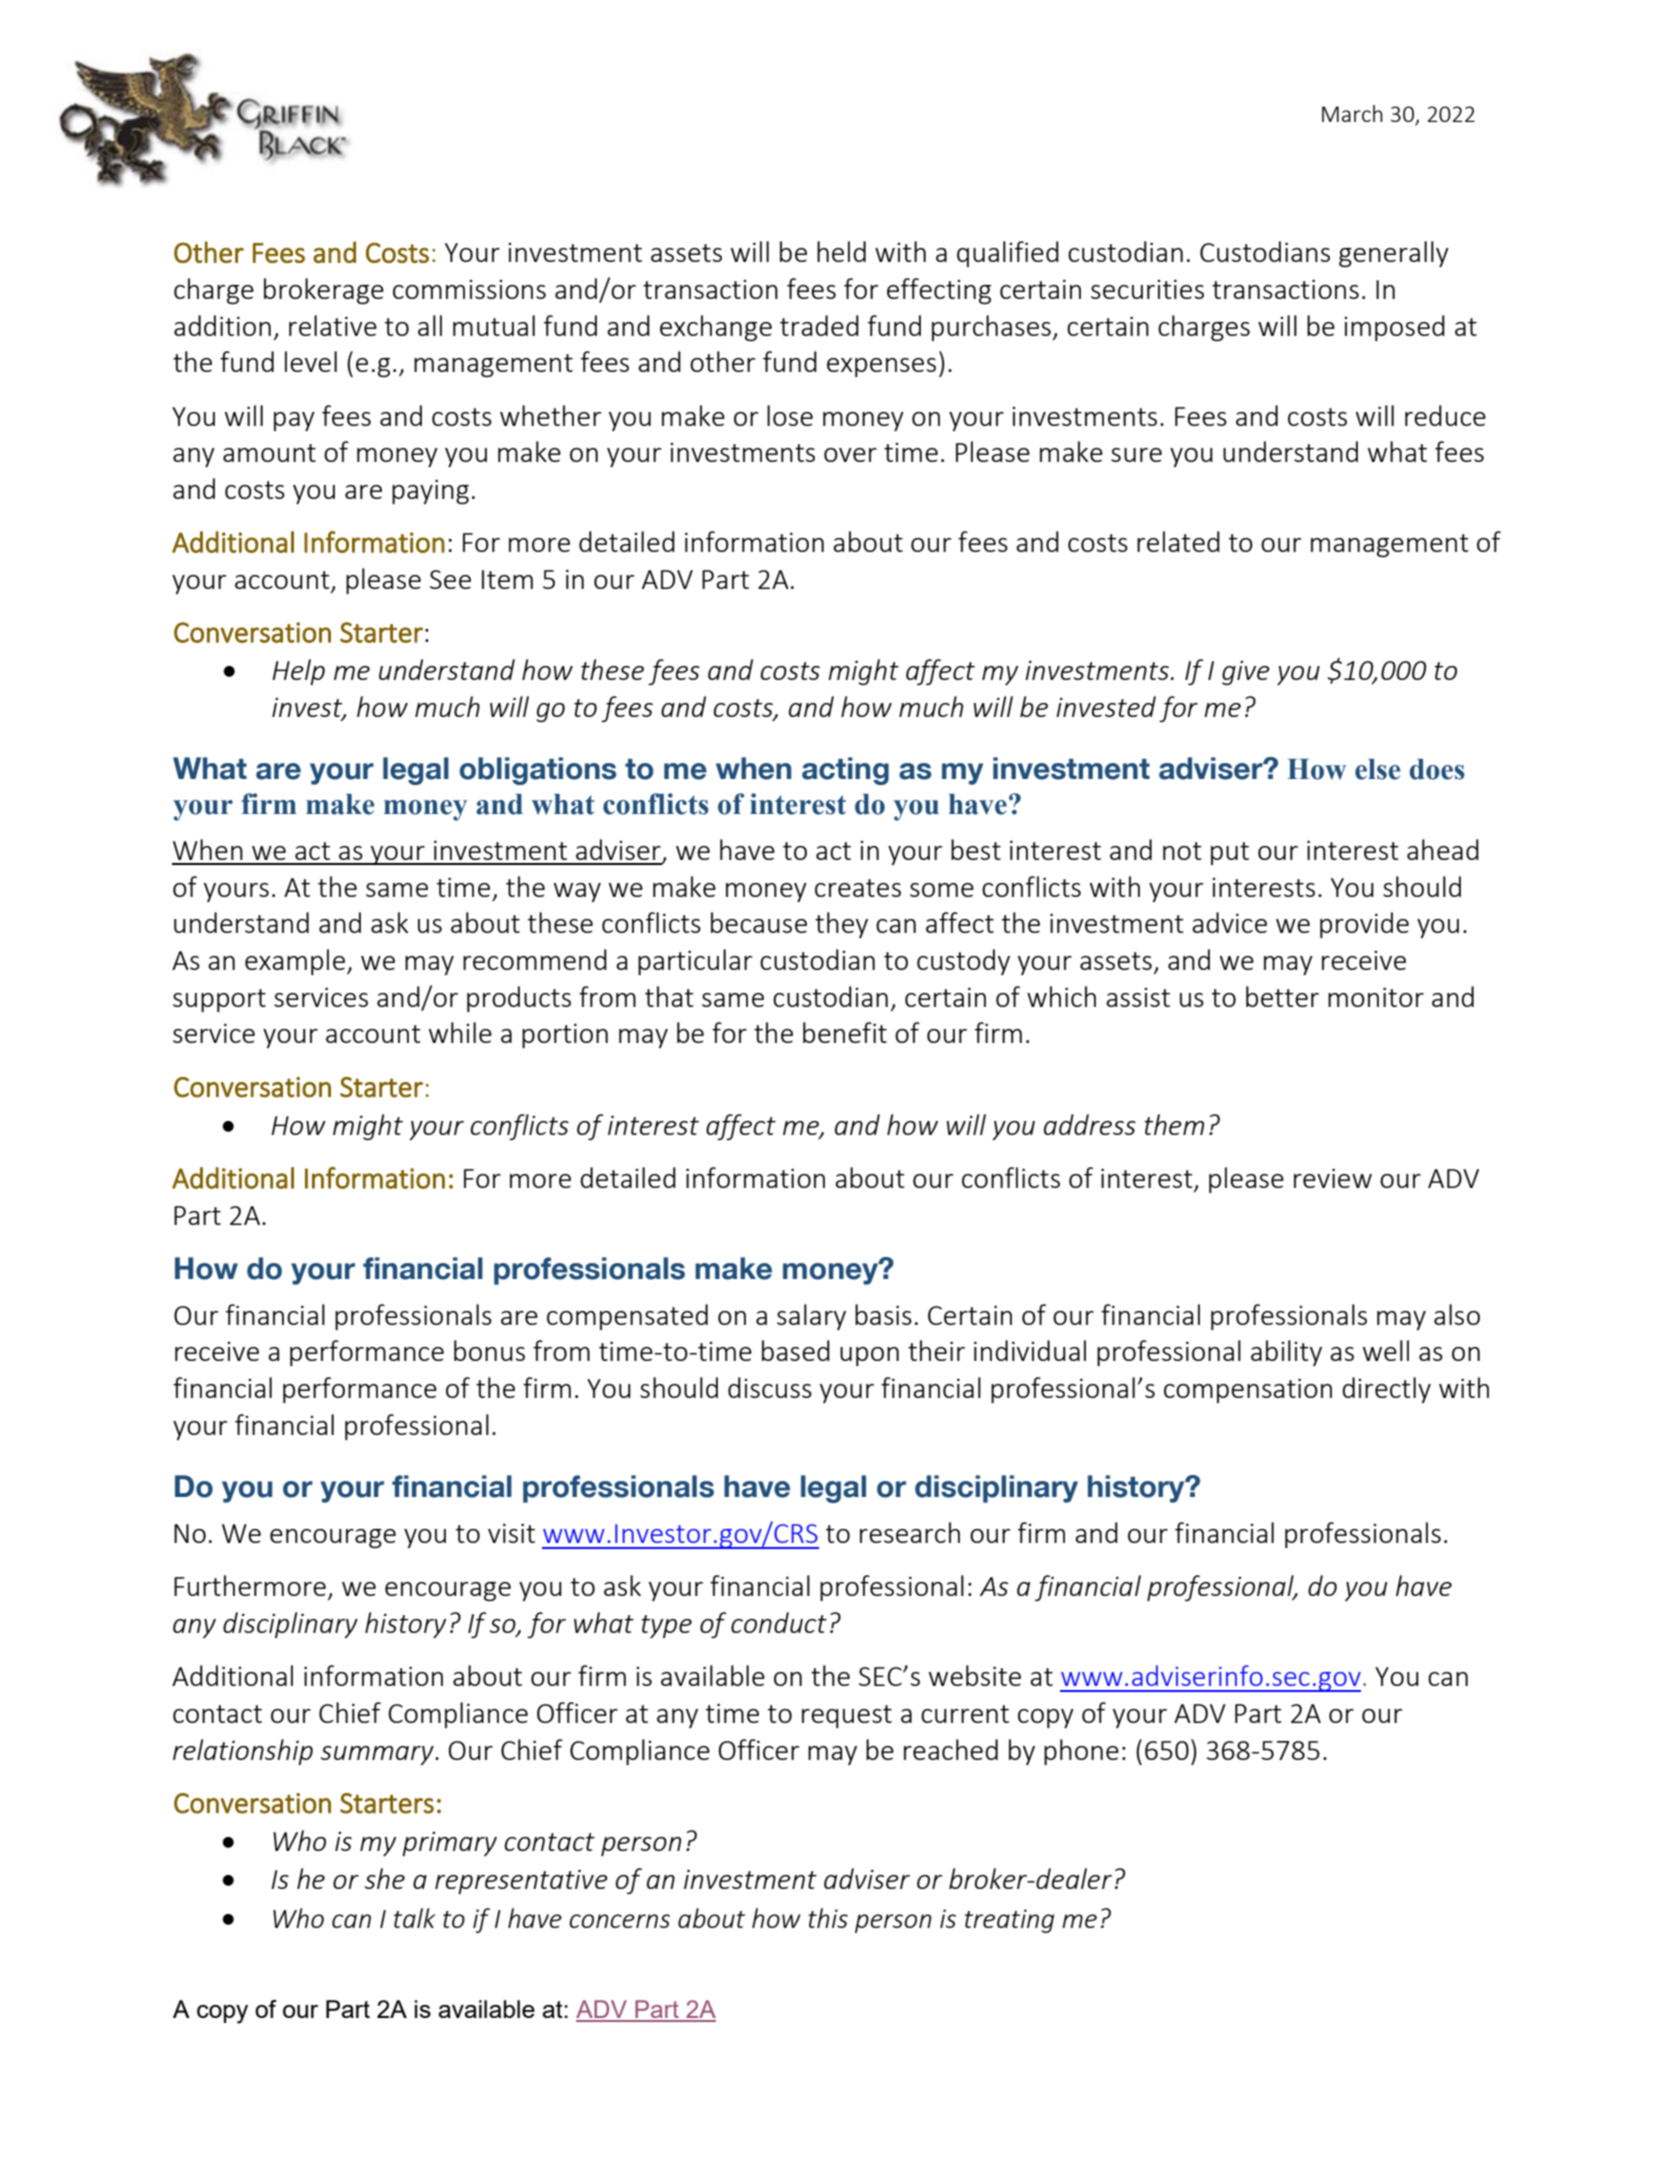  I want to click on compensation, so click(1248, 1390).
